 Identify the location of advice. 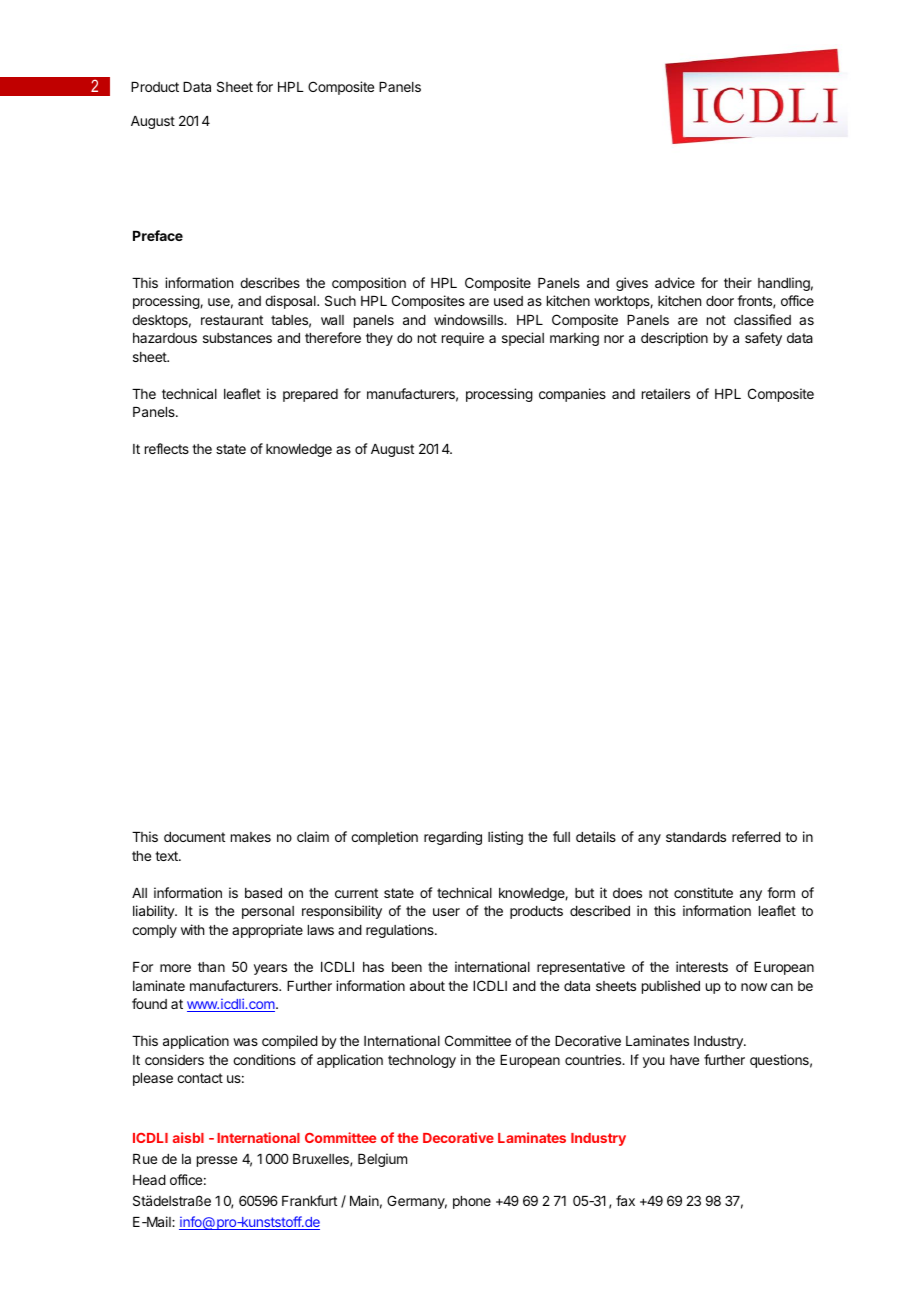
(675, 282).
